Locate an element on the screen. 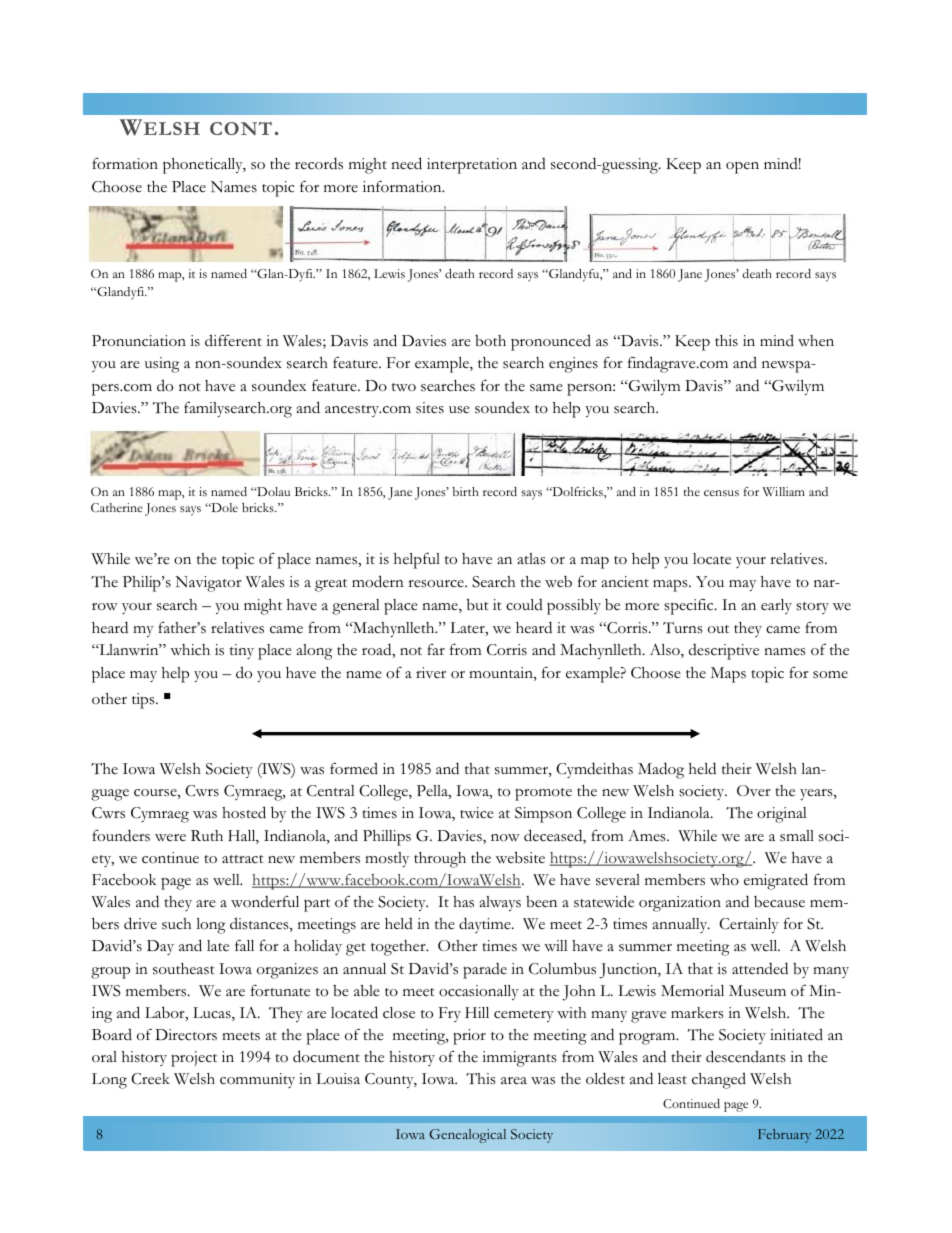 The image size is (952, 1233). Catherine is located at coordinates (116, 507).
